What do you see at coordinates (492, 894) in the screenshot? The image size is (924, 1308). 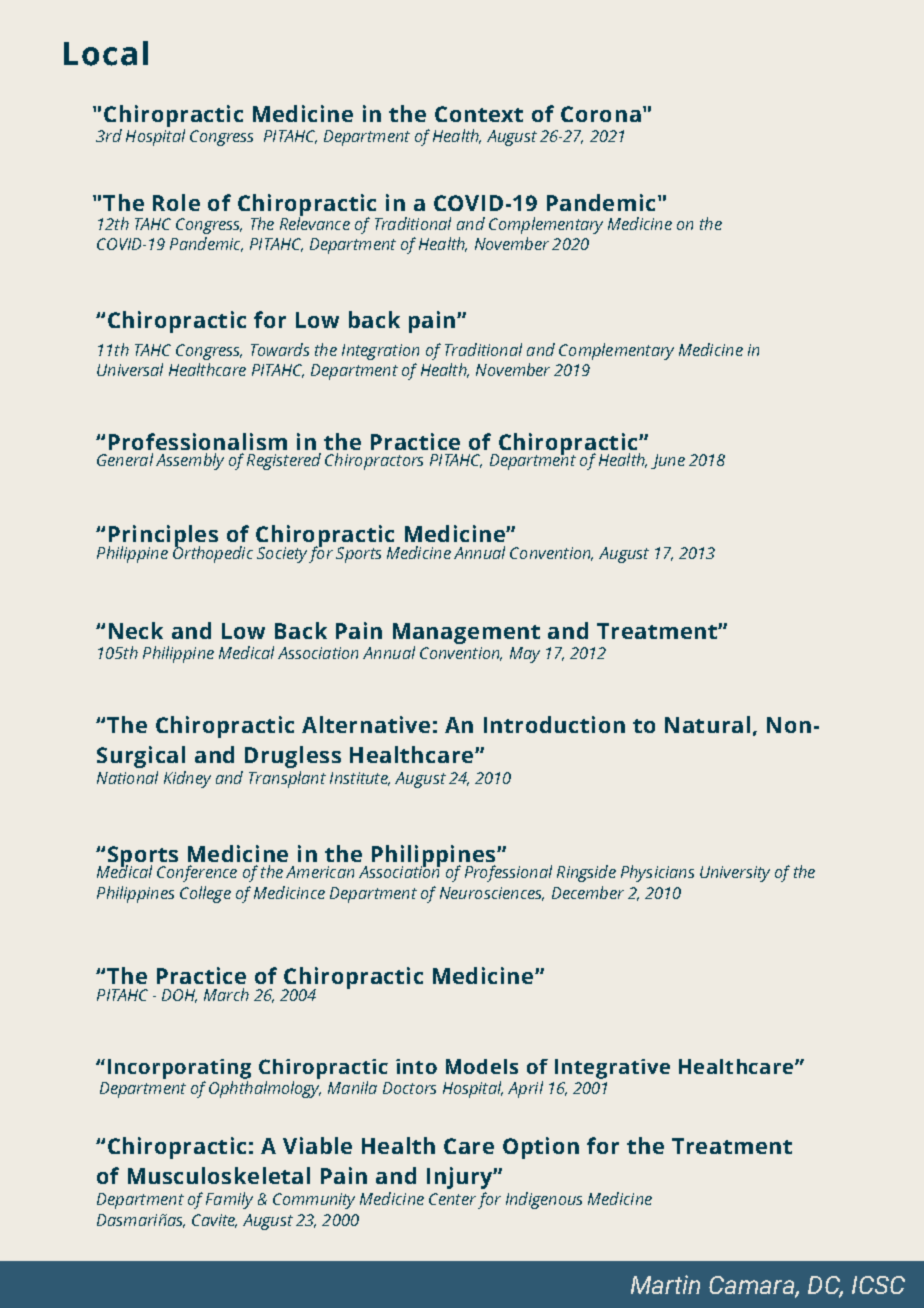 I see `Neurosciences` at bounding box center [492, 894].
